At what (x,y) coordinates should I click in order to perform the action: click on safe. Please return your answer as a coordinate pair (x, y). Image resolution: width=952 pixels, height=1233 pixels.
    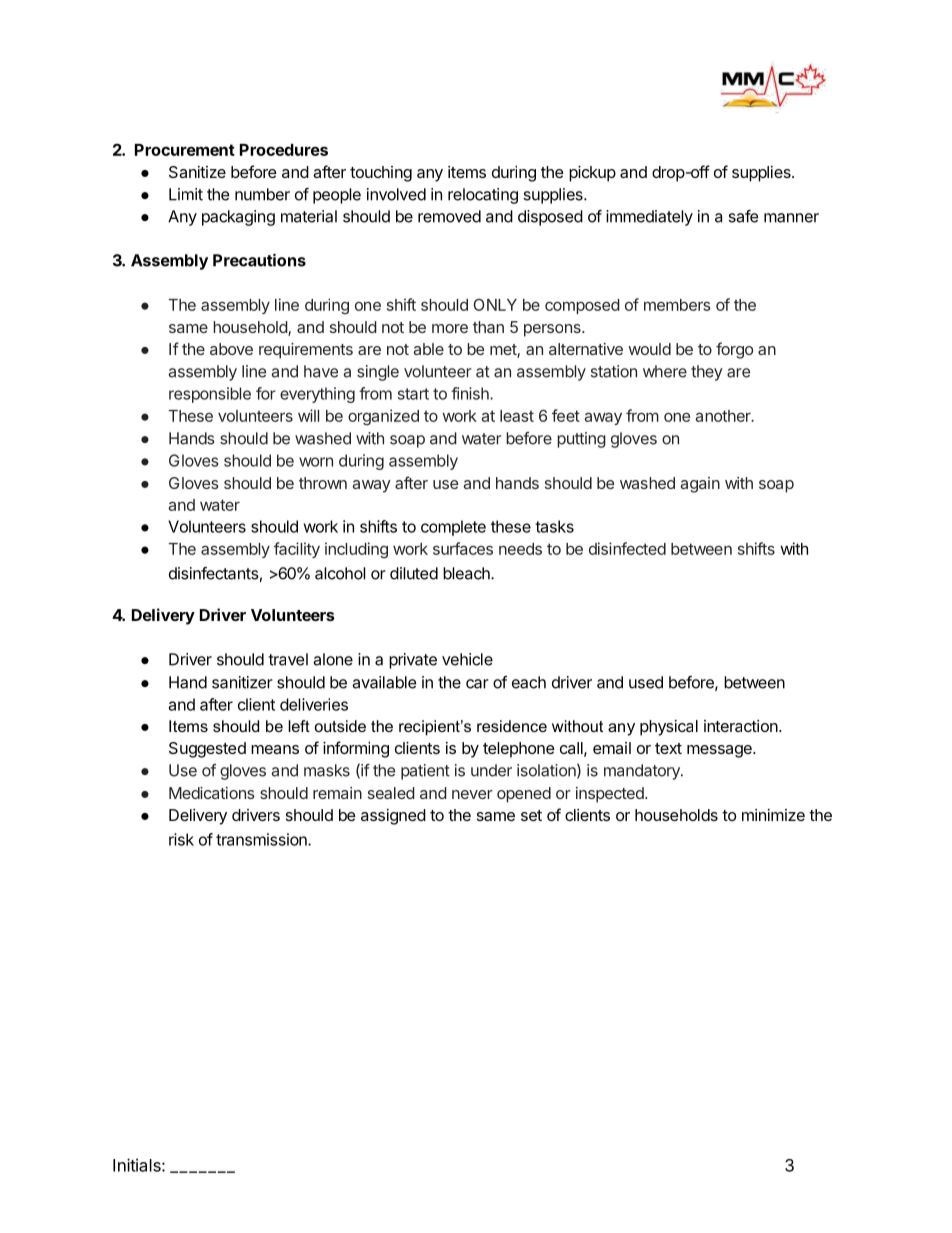
    Looking at the image, I should click on (743, 216).
